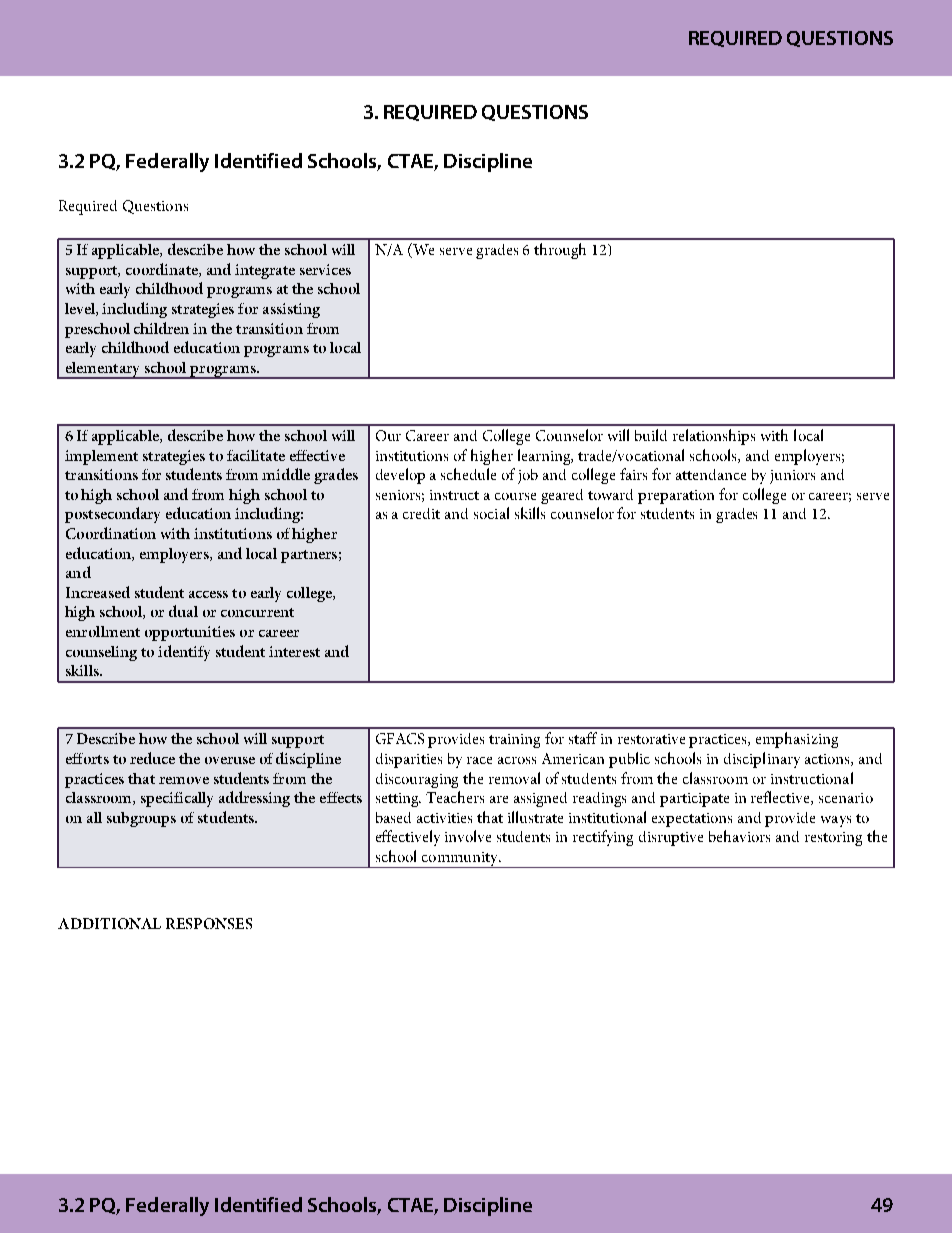 This image has height=1233, width=952. I want to click on community, so click(460, 860).
